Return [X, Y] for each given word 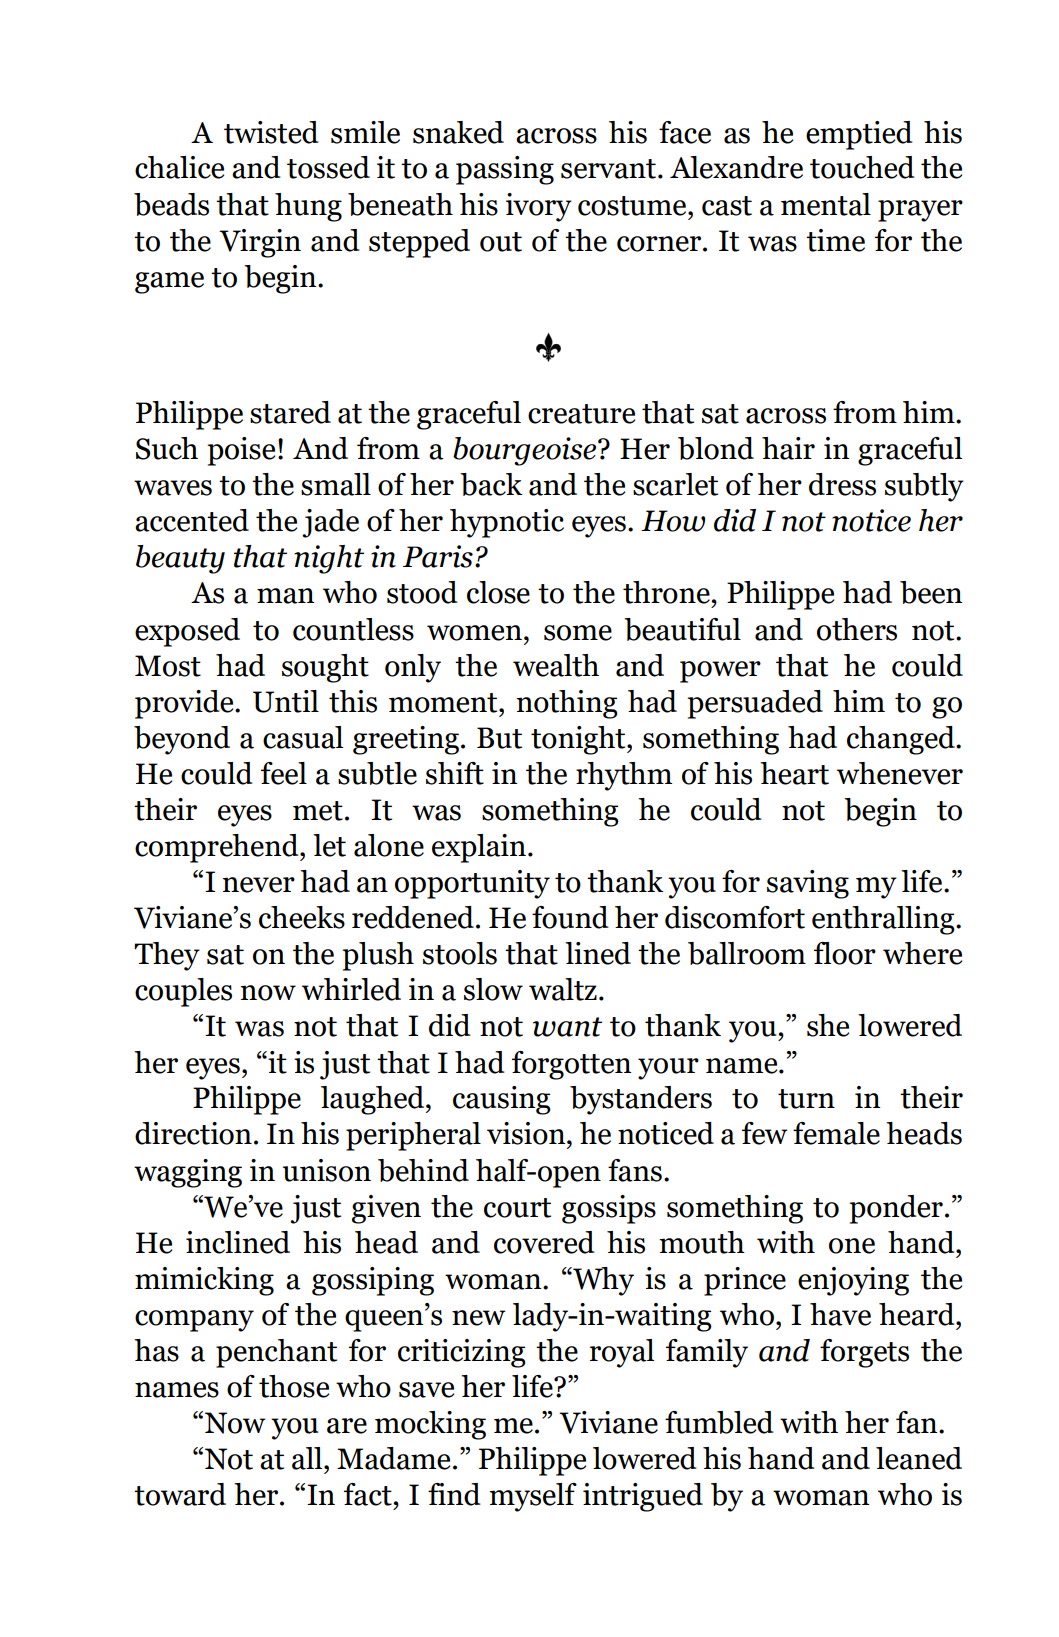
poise [241, 451]
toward [180, 1494]
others [857, 629]
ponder [896, 1209]
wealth [556, 665]
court [517, 1208]
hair [788, 448]
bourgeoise [526, 451]
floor [845, 953]
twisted [271, 132]
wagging [188, 1173]
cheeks [302, 917]
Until [286, 701]
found [570, 917]
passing [505, 170]
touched [862, 167]
